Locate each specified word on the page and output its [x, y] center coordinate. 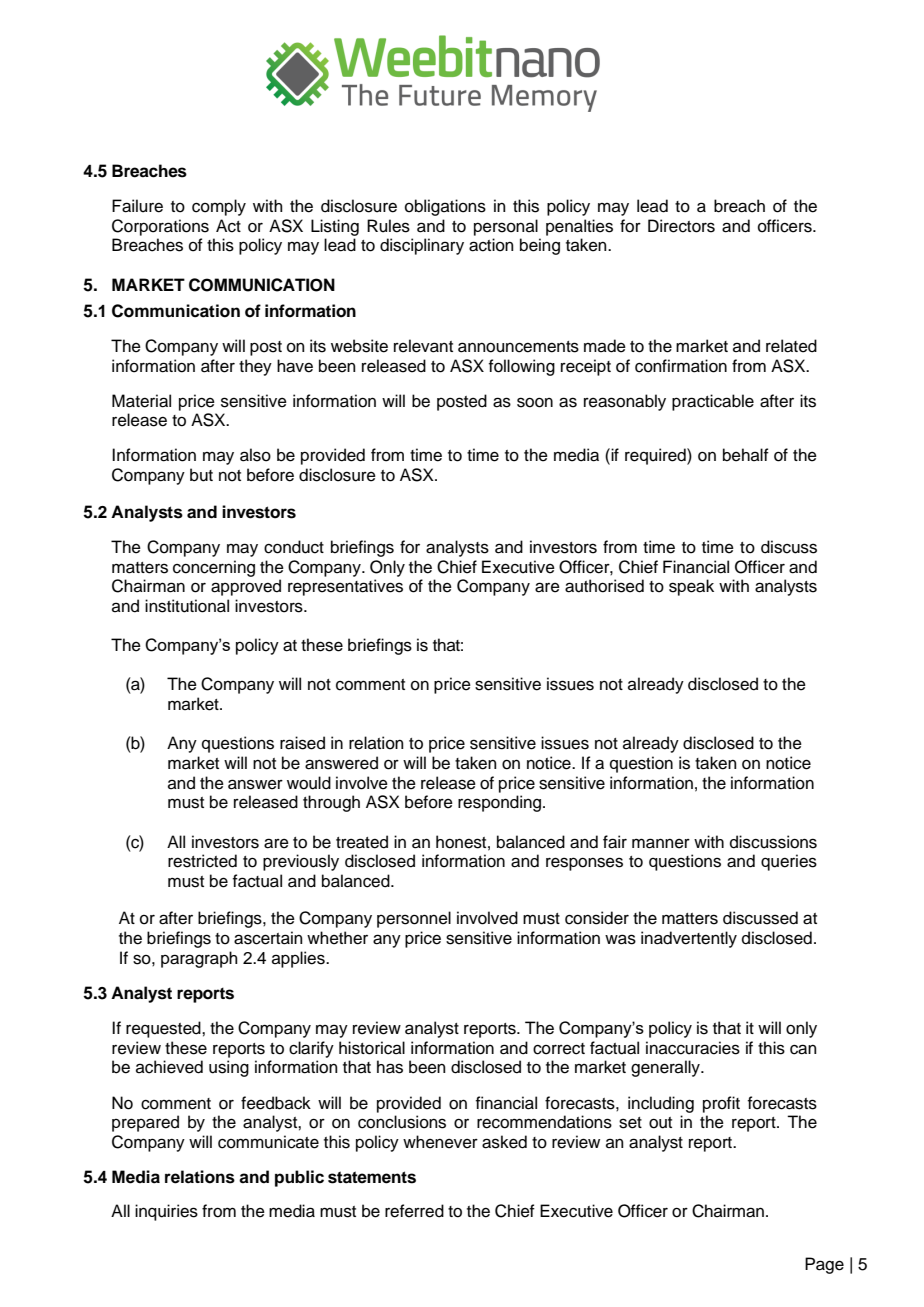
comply [219, 207]
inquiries [166, 1212]
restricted [202, 861]
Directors [681, 226]
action [491, 245]
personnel [414, 919]
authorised [604, 586]
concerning [214, 568]
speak [691, 587]
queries [789, 862]
